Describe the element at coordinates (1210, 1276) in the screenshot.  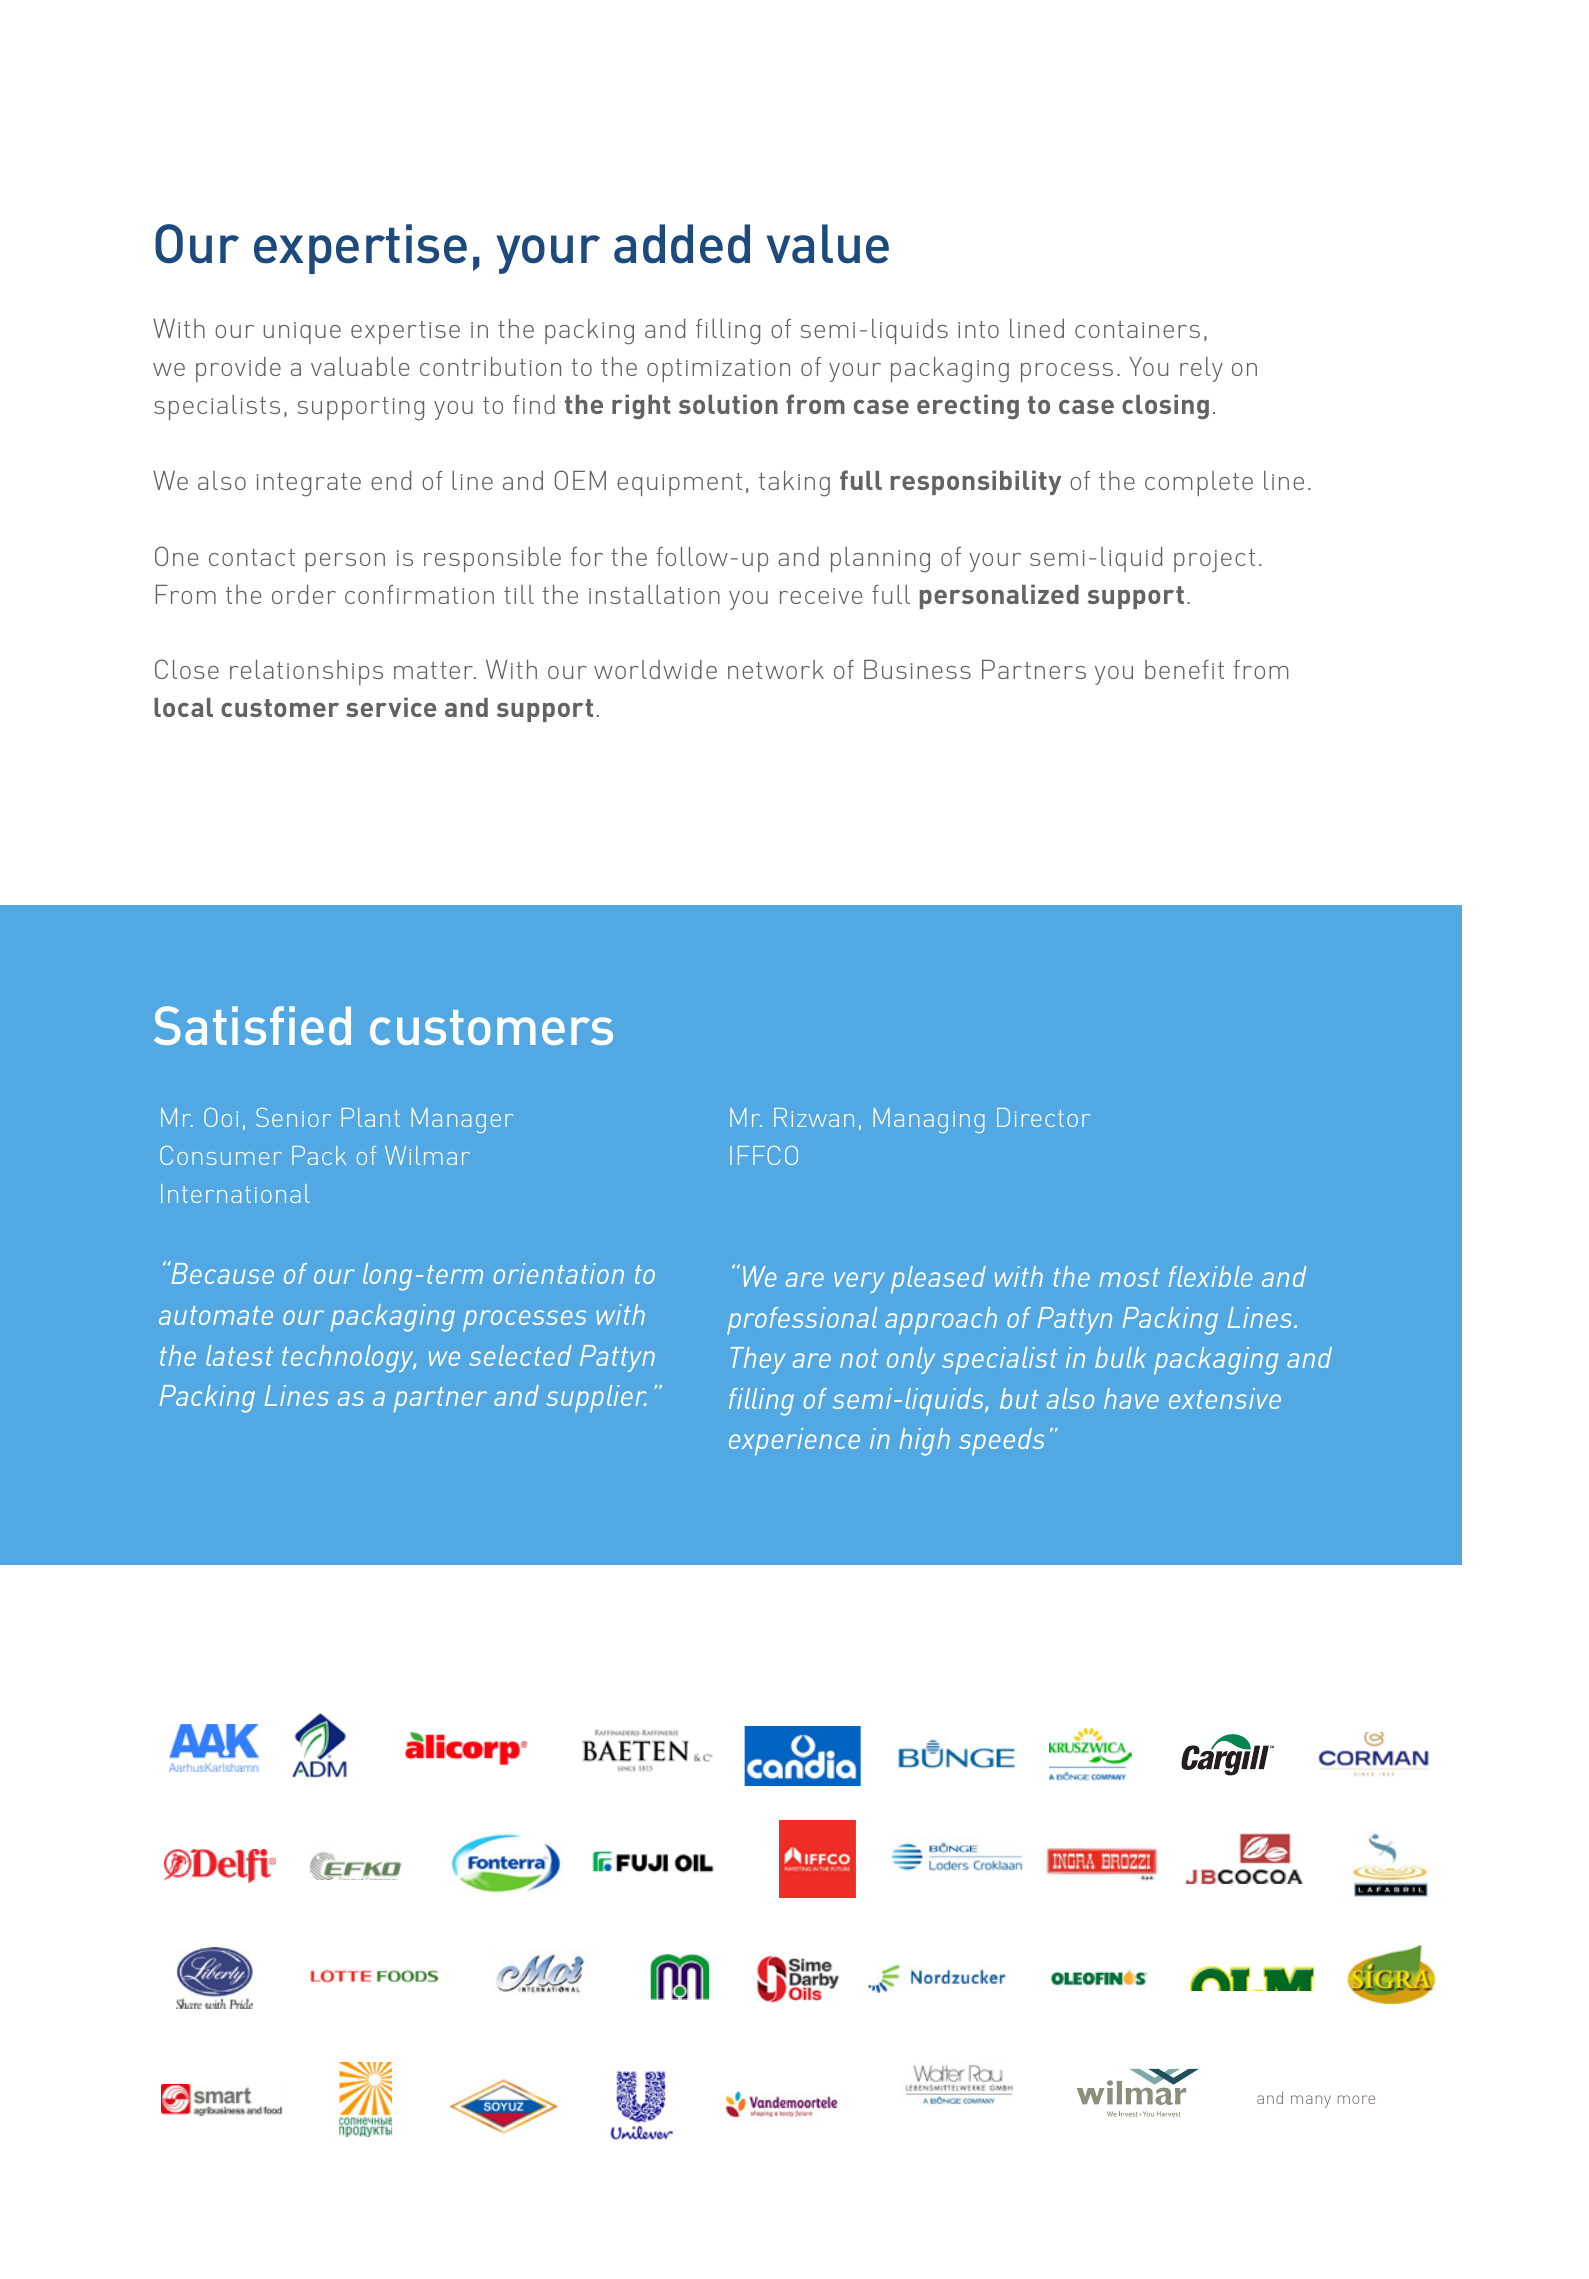
I see `flexible` at that location.
